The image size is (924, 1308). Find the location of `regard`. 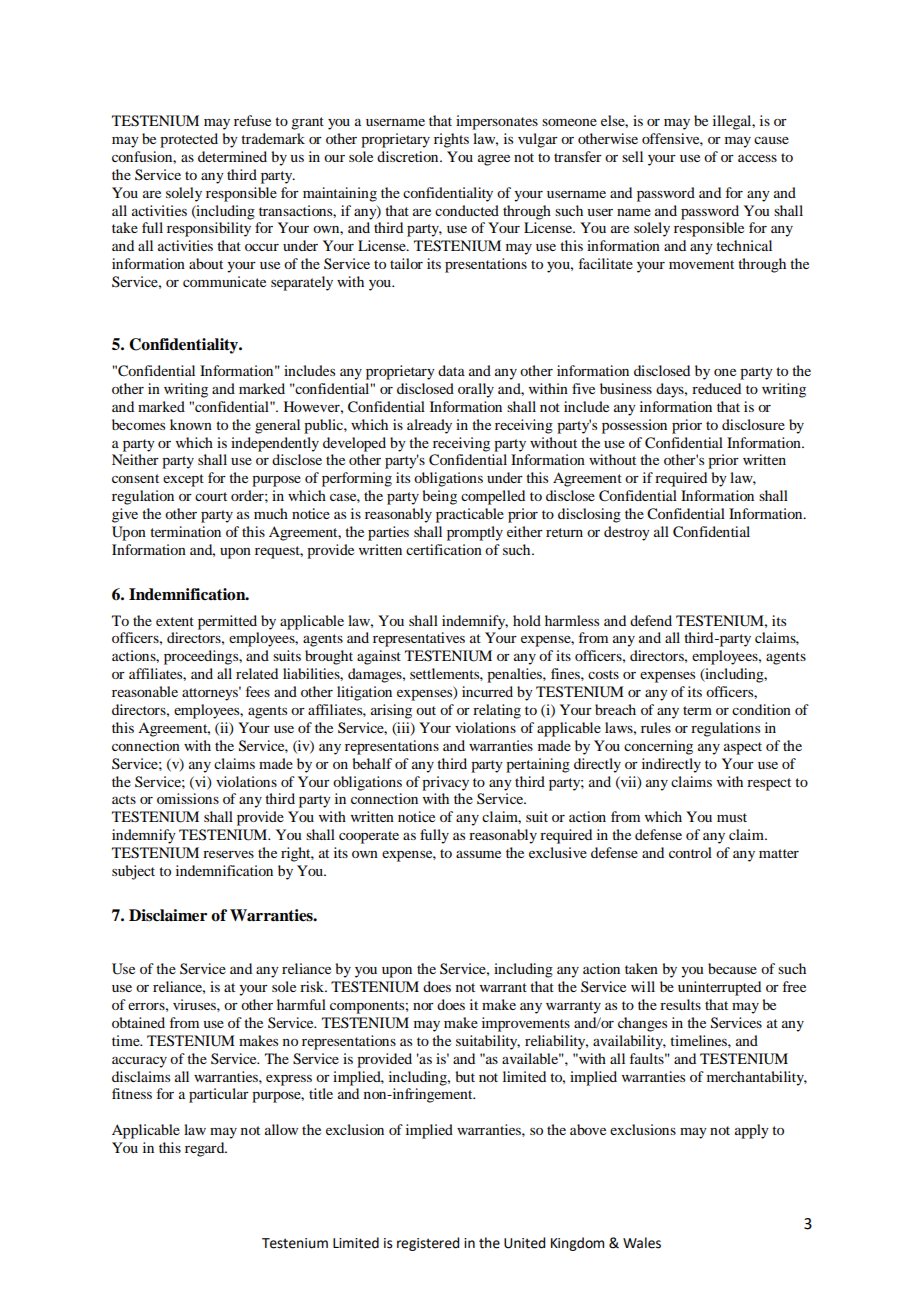

regard is located at coordinates (206, 1149).
